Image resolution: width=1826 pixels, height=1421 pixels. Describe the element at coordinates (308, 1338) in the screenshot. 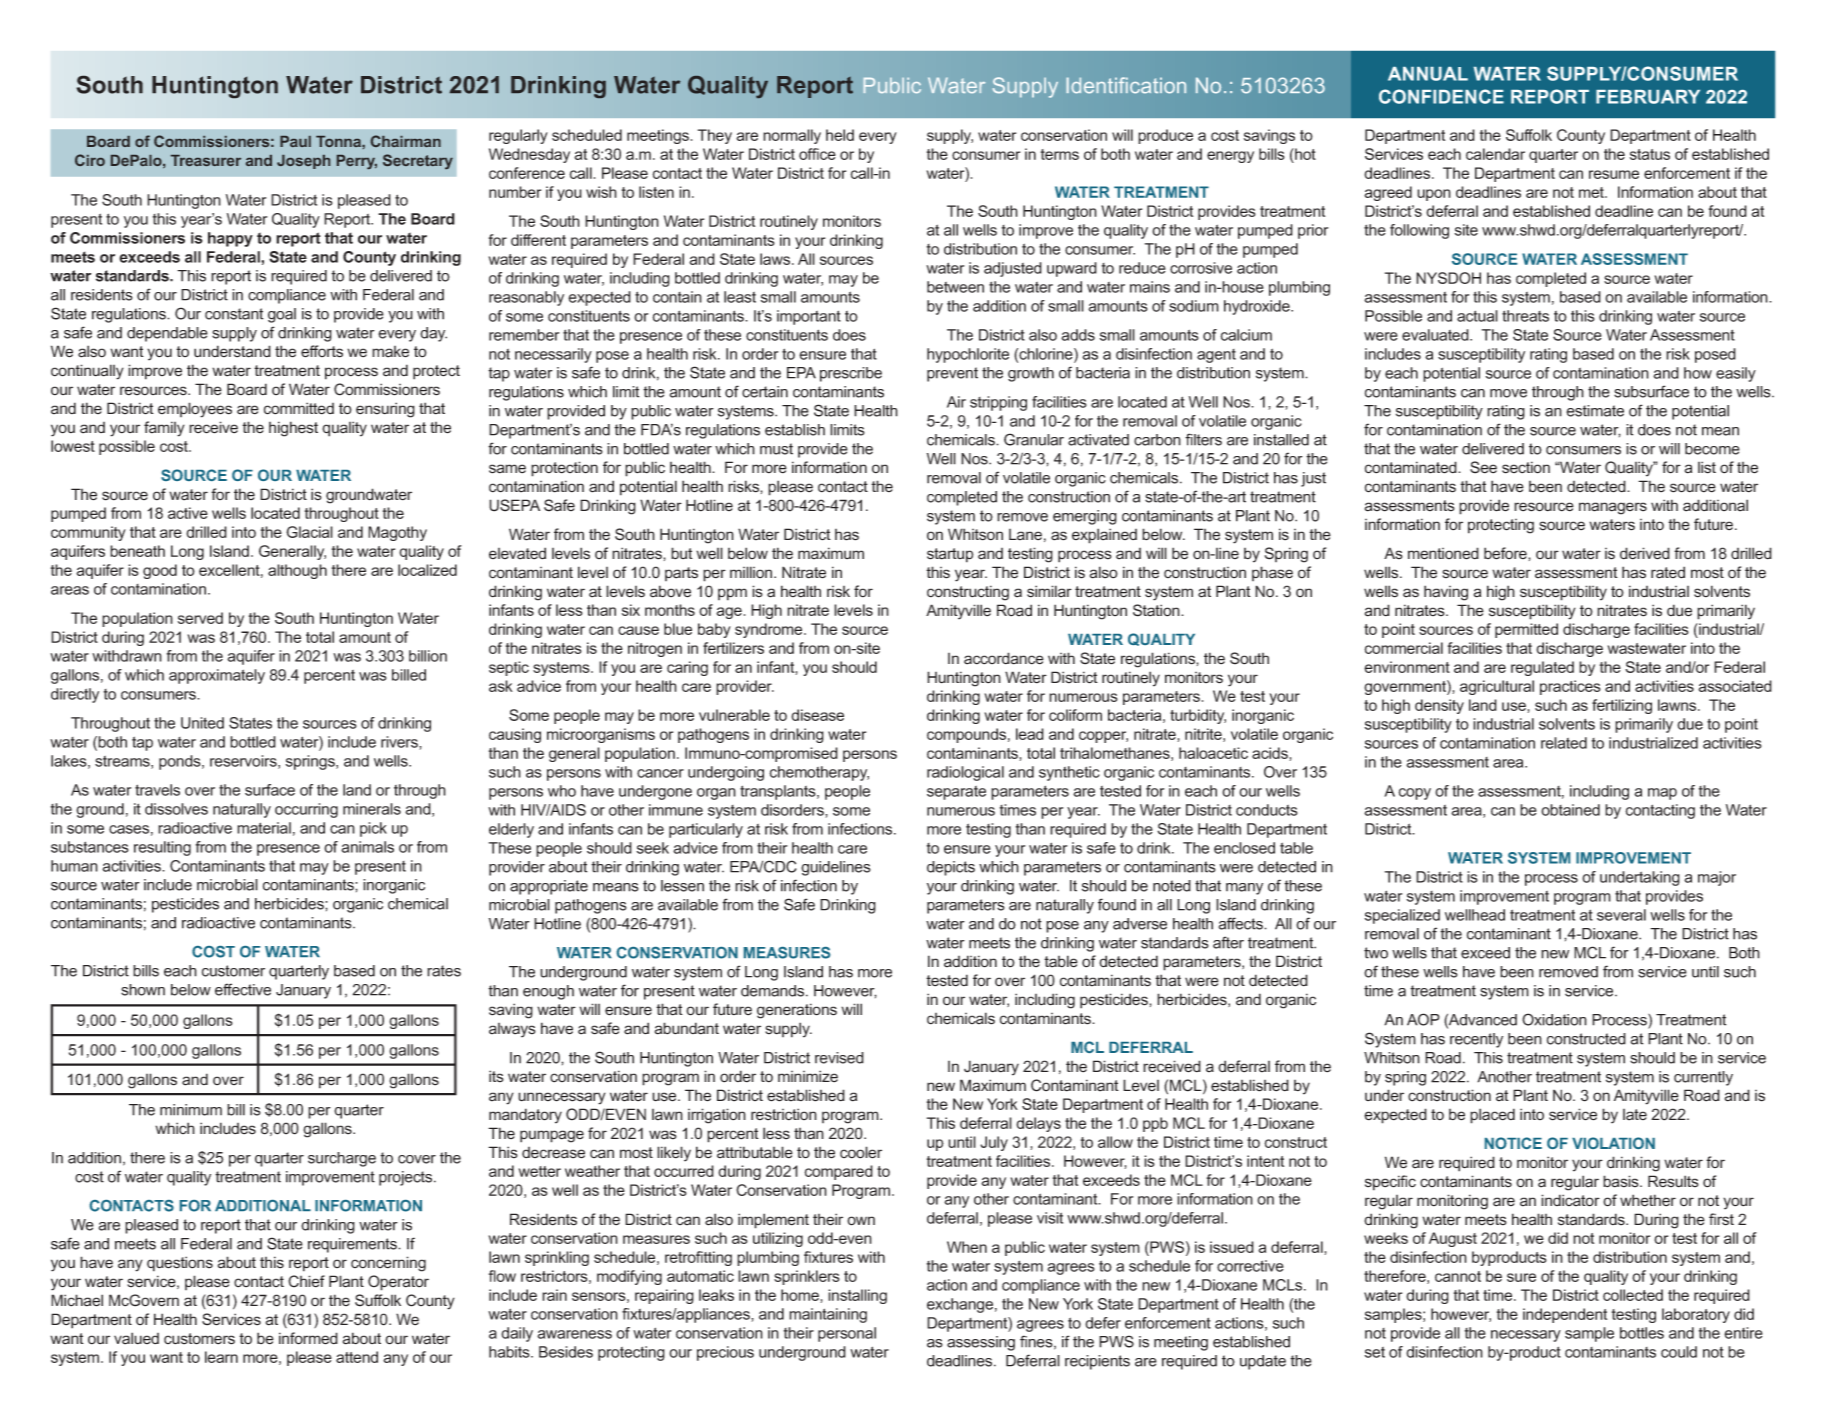

I see `informed` at that location.
